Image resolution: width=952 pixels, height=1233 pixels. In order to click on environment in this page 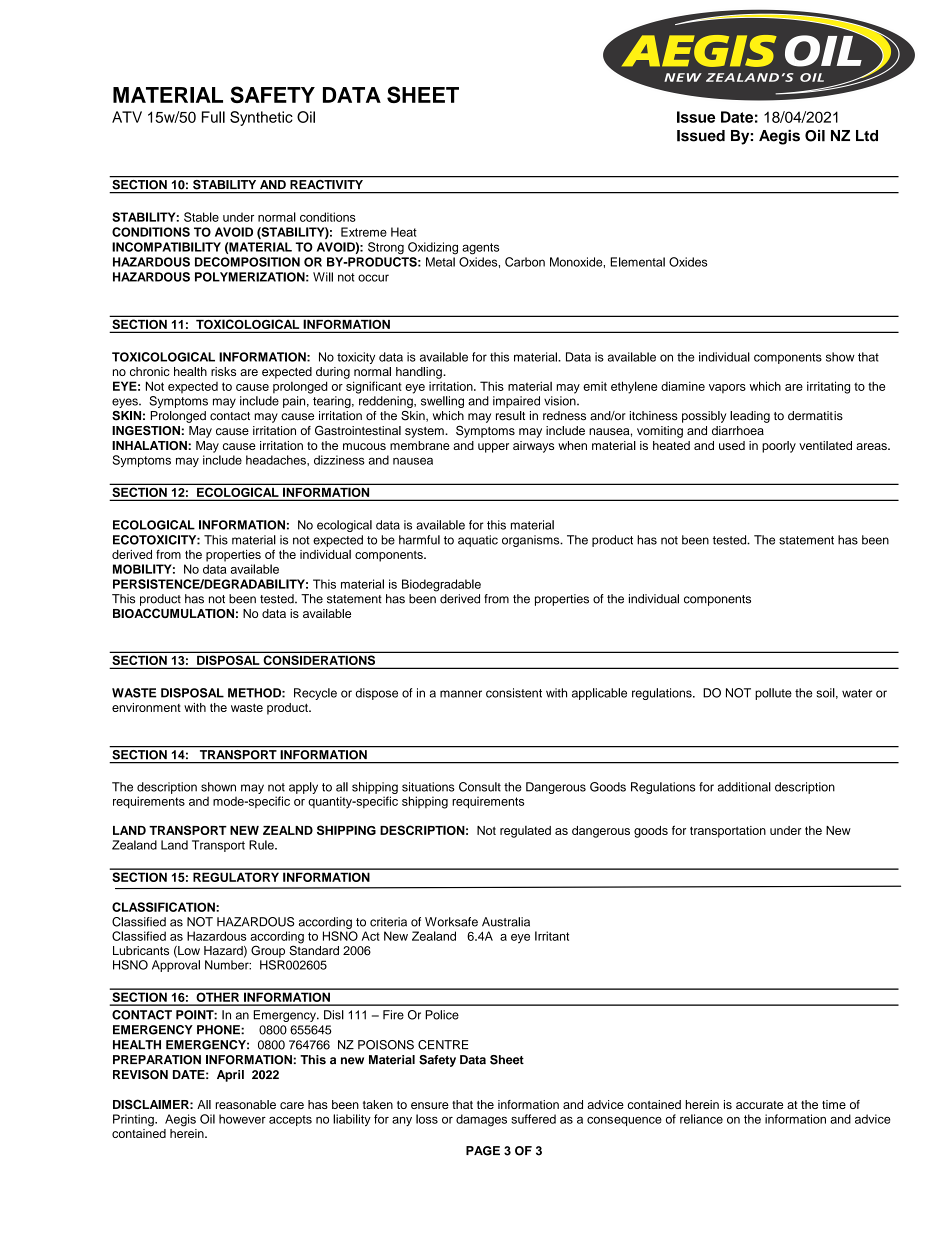, I will do `click(146, 707)`.
